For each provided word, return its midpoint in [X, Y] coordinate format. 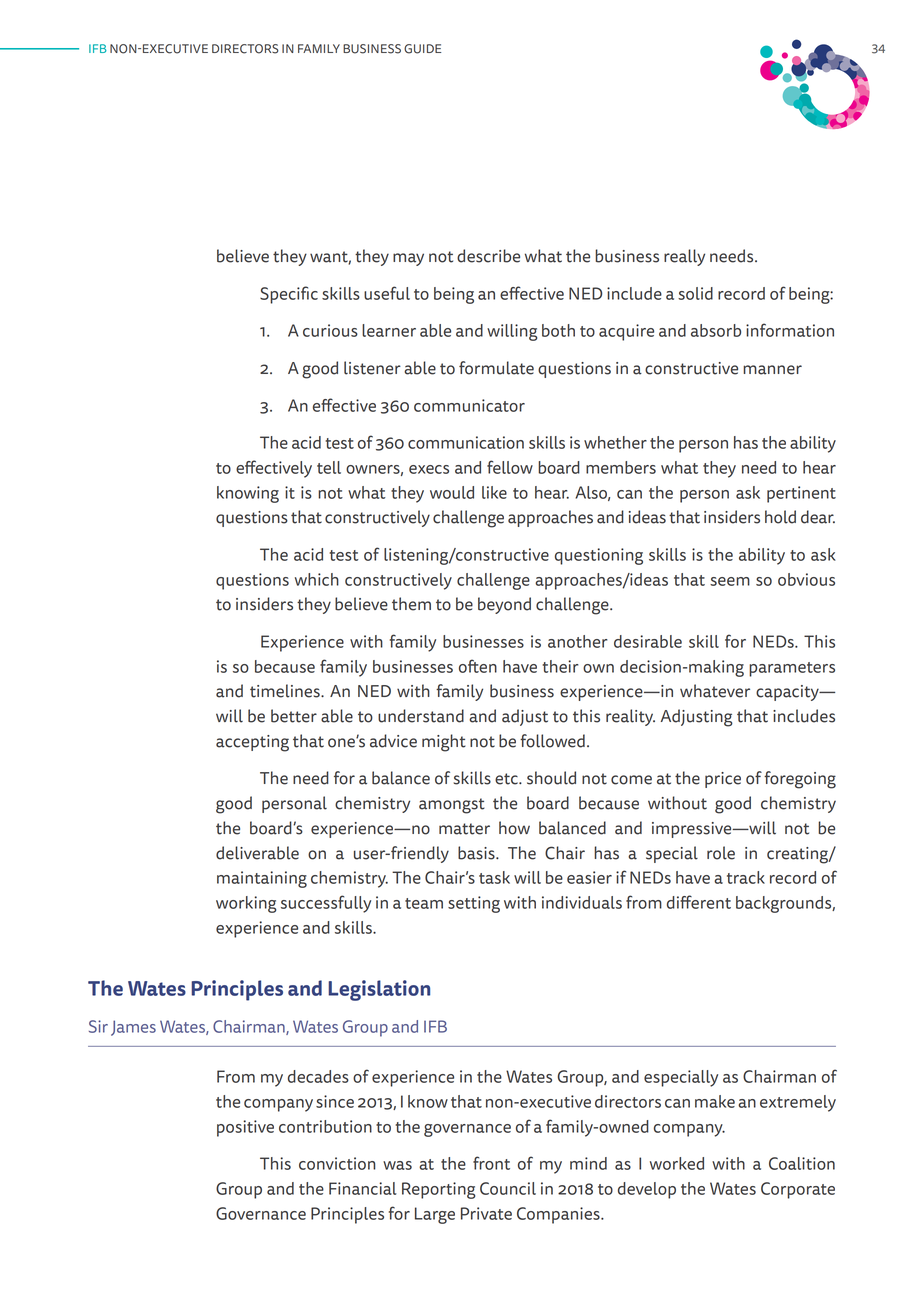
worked [677, 1163]
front [491, 1163]
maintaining [262, 879]
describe [488, 256]
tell [329, 467]
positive [245, 1128]
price [723, 780]
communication [466, 442]
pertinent [801, 494]
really [684, 257]
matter [464, 829]
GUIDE [422, 49]
